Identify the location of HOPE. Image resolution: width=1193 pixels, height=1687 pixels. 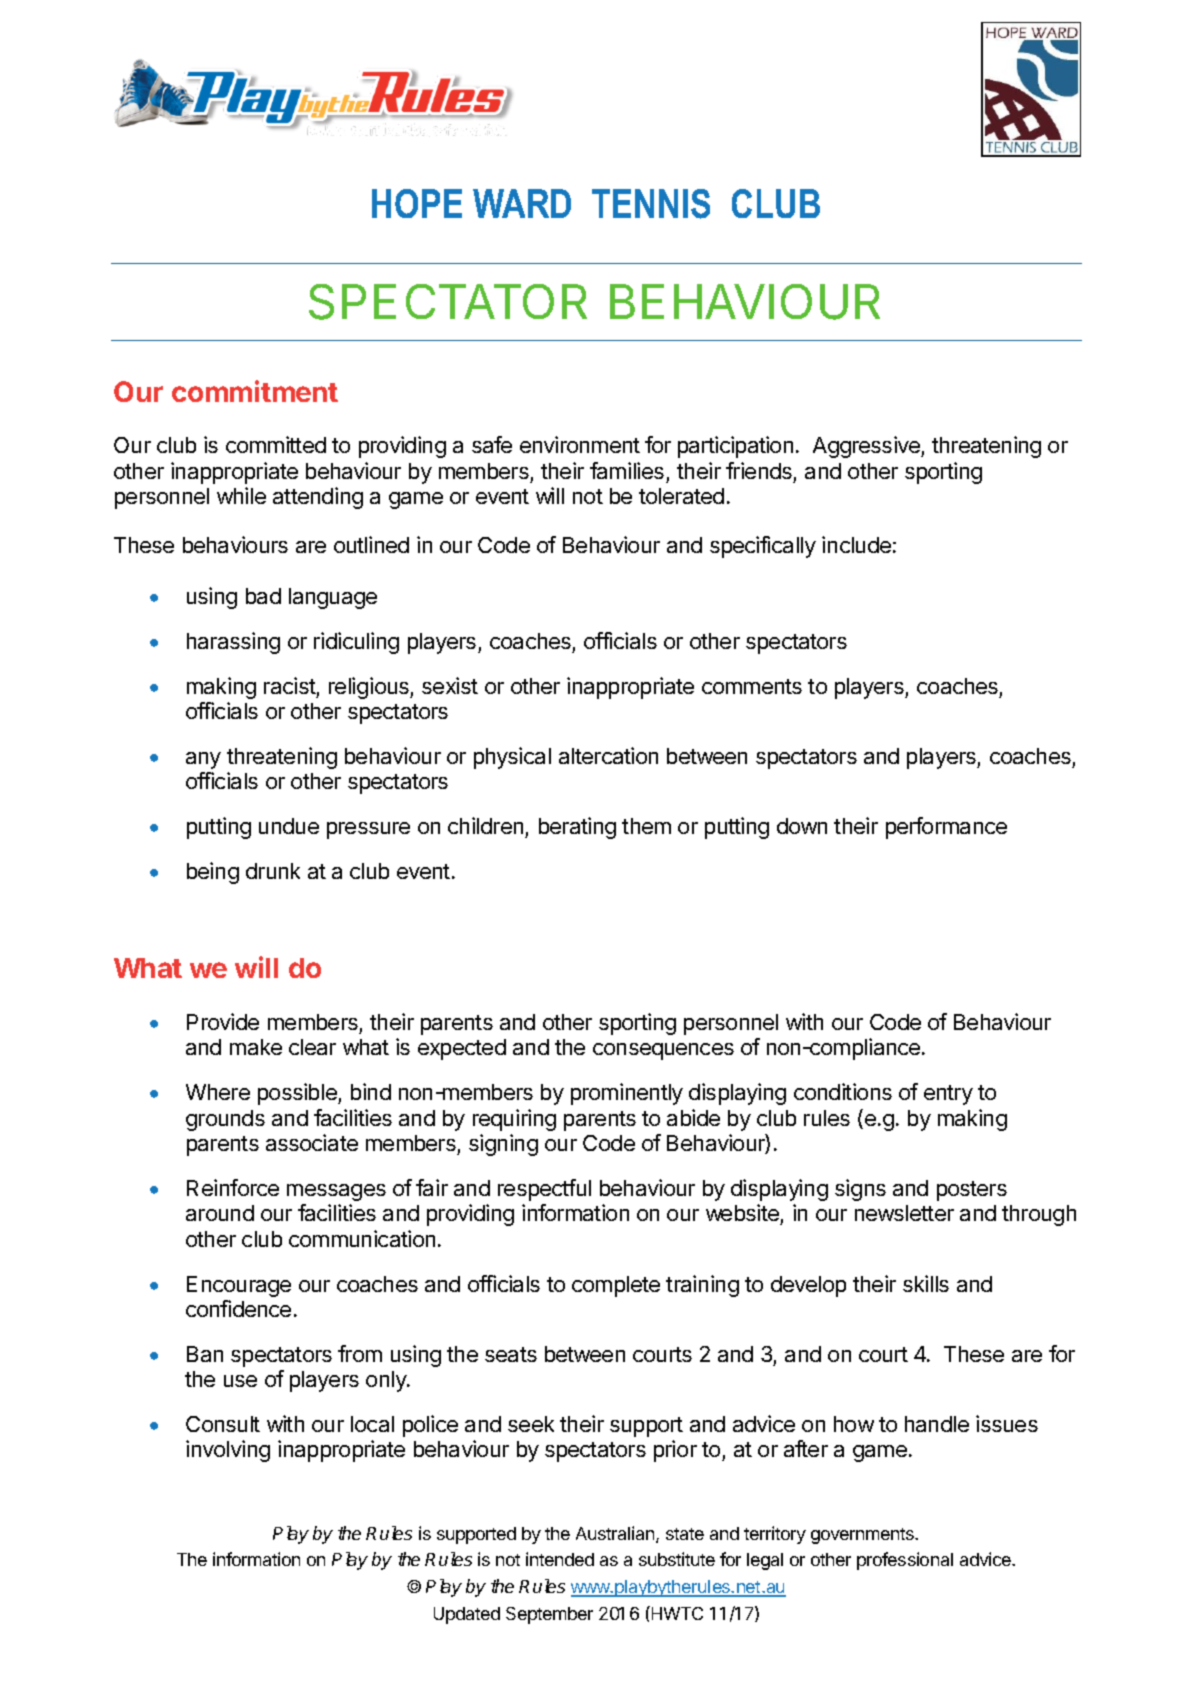
(417, 203).
